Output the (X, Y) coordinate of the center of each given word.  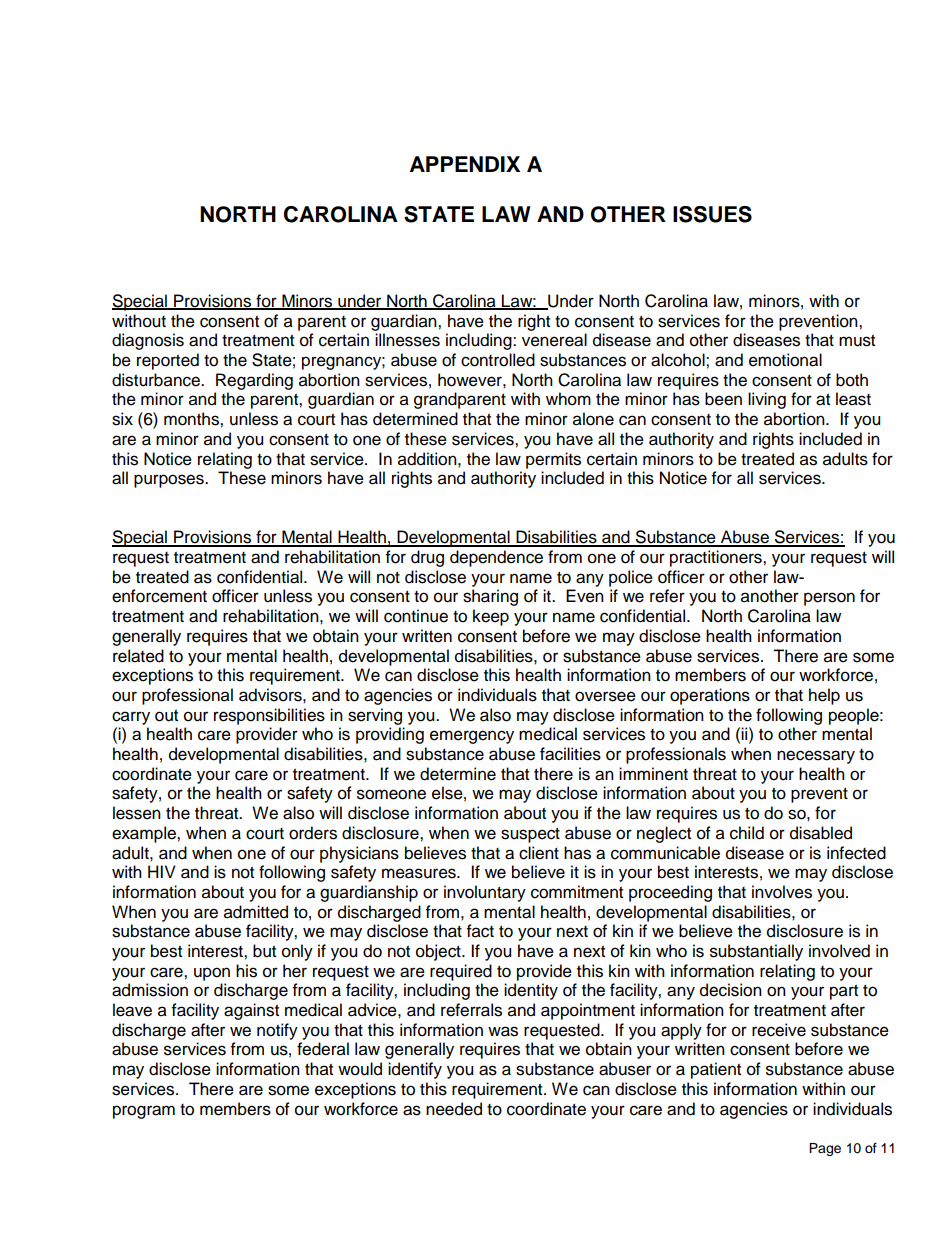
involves (782, 892)
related (138, 656)
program (144, 1112)
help (824, 696)
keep (491, 617)
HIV (162, 871)
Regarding (254, 381)
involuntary (485, 893)
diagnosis (148, 341)
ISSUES (712, 214)
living (767, 400)
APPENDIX (465, 164)
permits (553, 460)
